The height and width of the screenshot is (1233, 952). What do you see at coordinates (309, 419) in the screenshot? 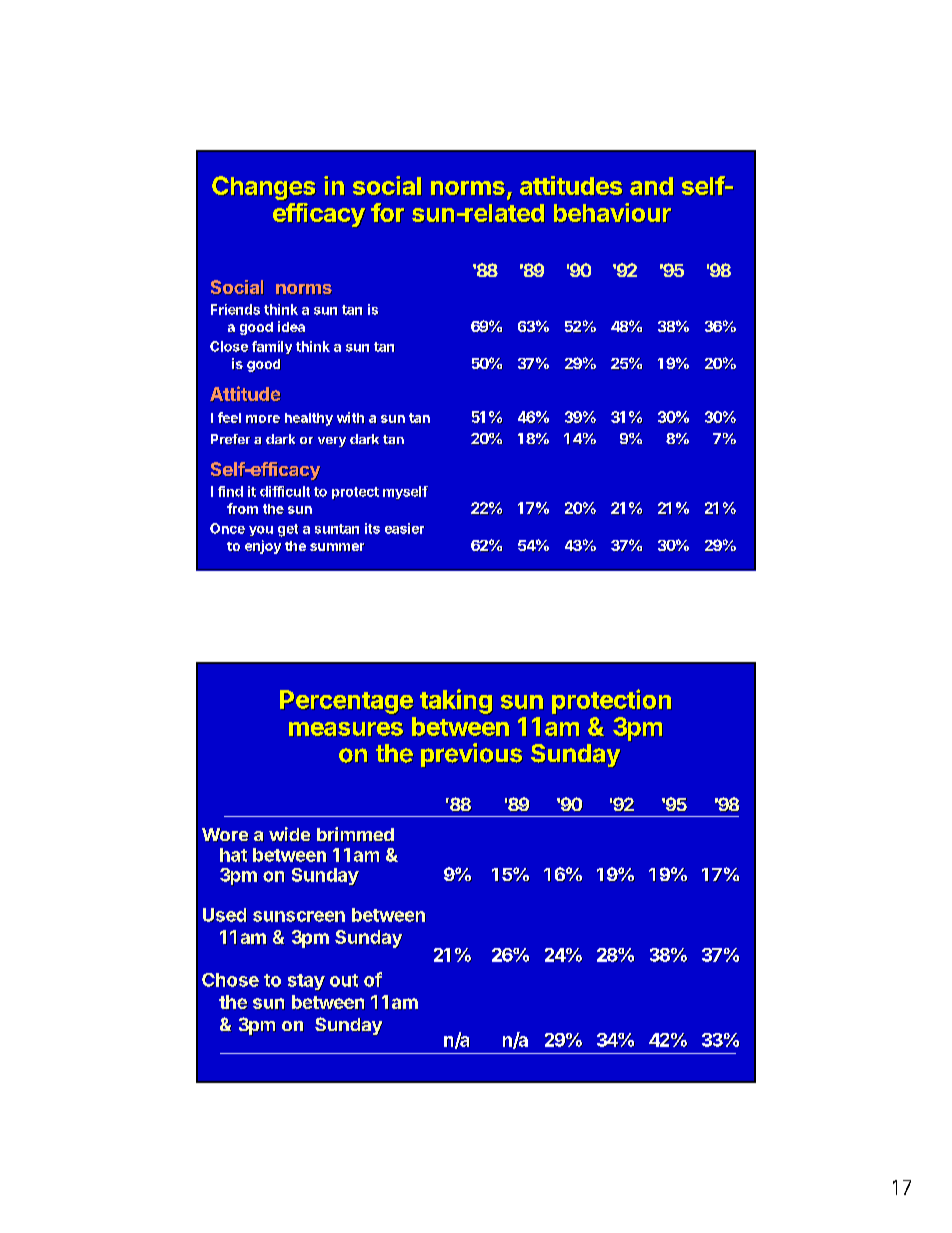
I see `healthy` at bounding box center [309, 419].
